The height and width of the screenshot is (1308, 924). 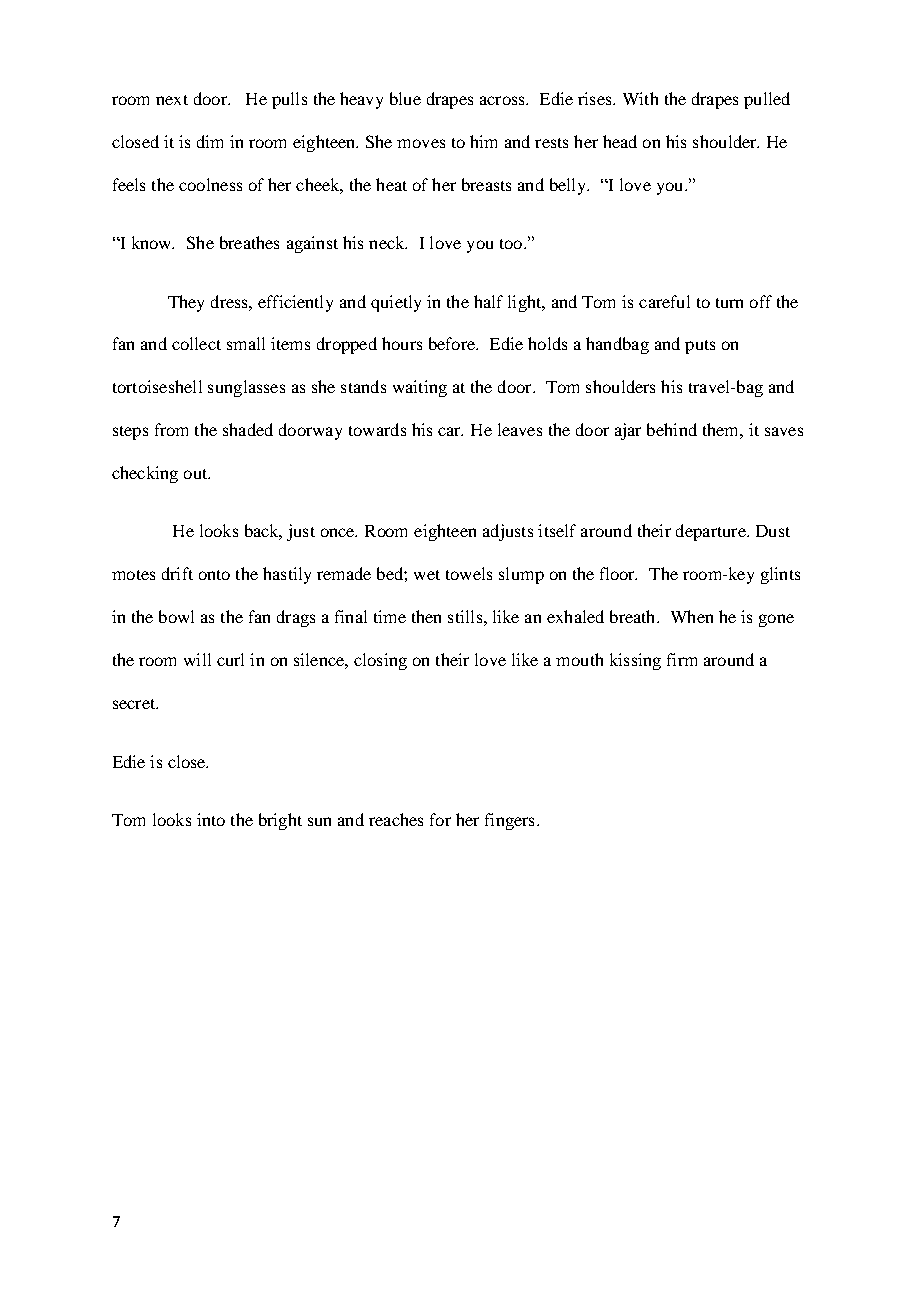 What do you see at coordinates (211, 819) in the screenshot?
I see `into` at bounding box center [211, 819].
